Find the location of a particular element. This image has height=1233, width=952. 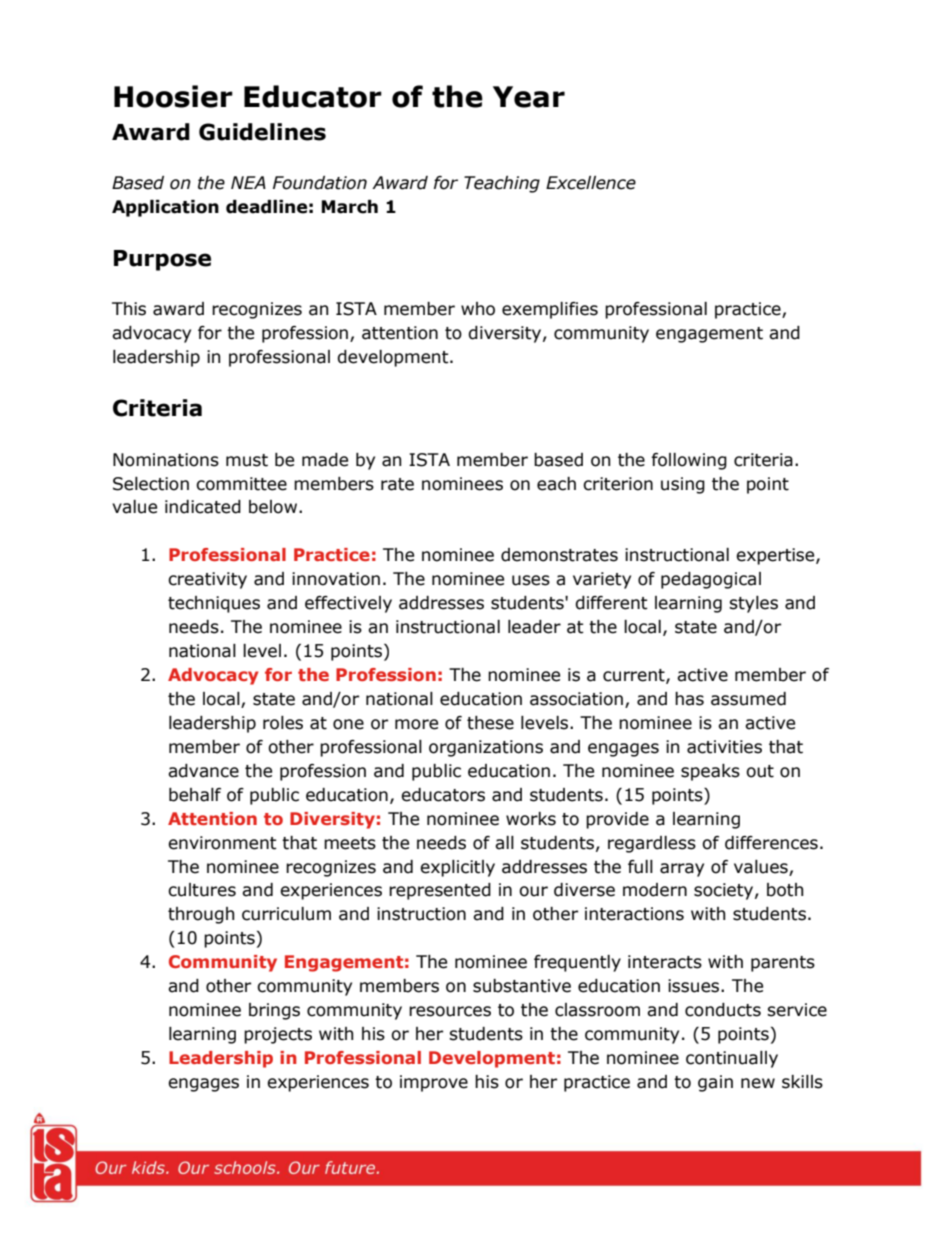

improve is located at coordinates (434, 1083).
